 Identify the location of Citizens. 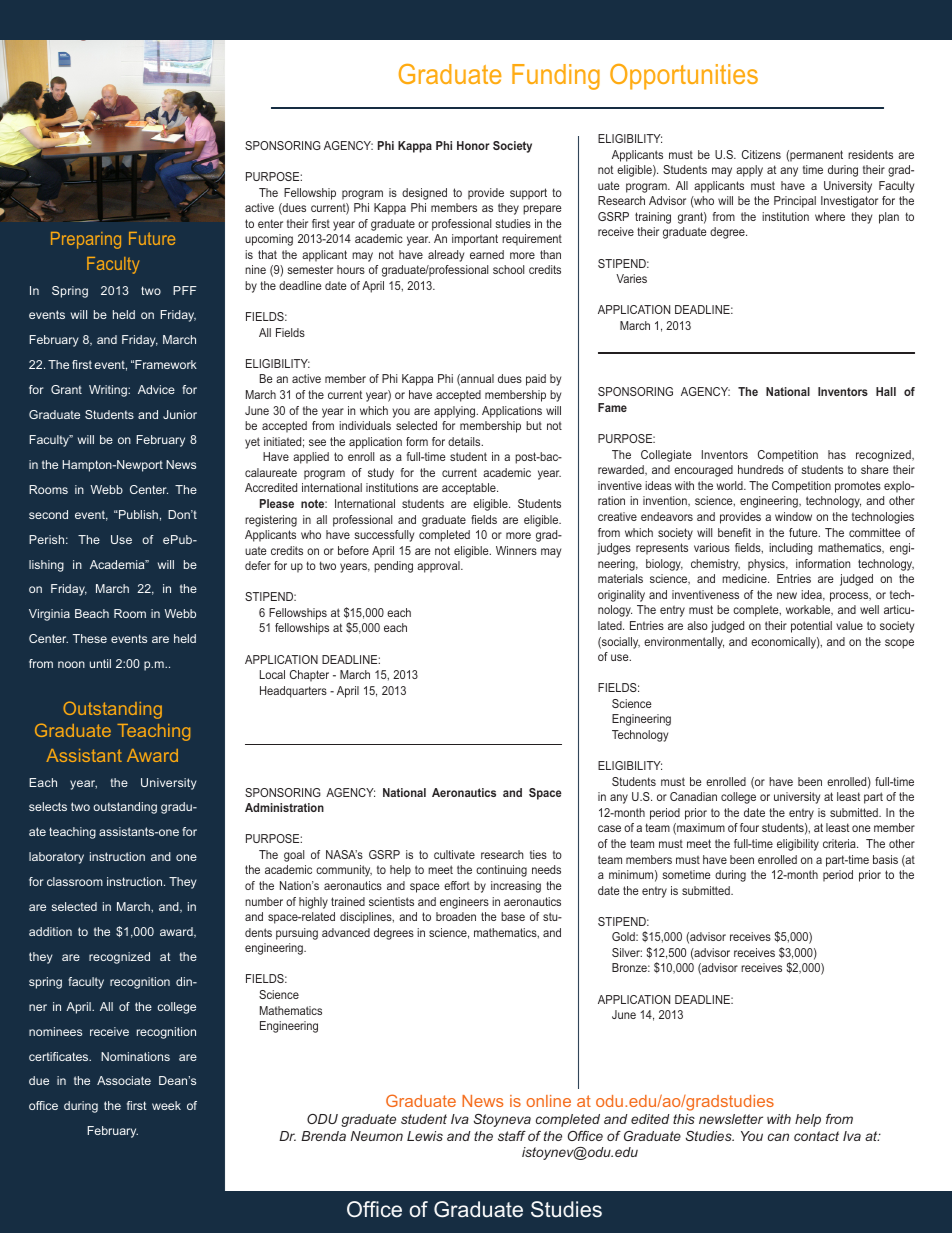
(761, 154).
